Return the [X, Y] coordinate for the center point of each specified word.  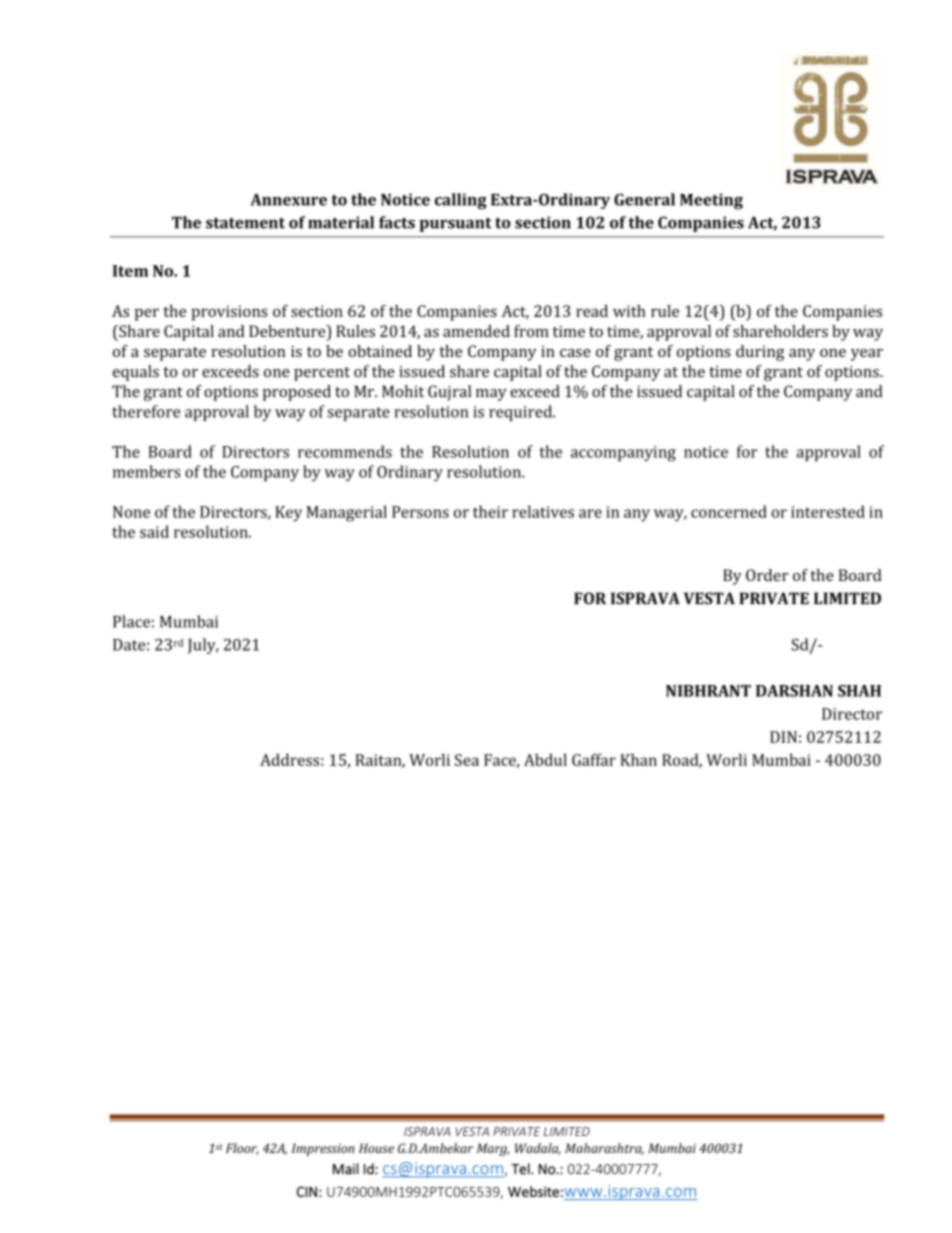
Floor [242, 1149]
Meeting [711, 201]
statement [245, 223]
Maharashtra [604, 1149]
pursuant [455, 225]
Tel [521, 1169]
